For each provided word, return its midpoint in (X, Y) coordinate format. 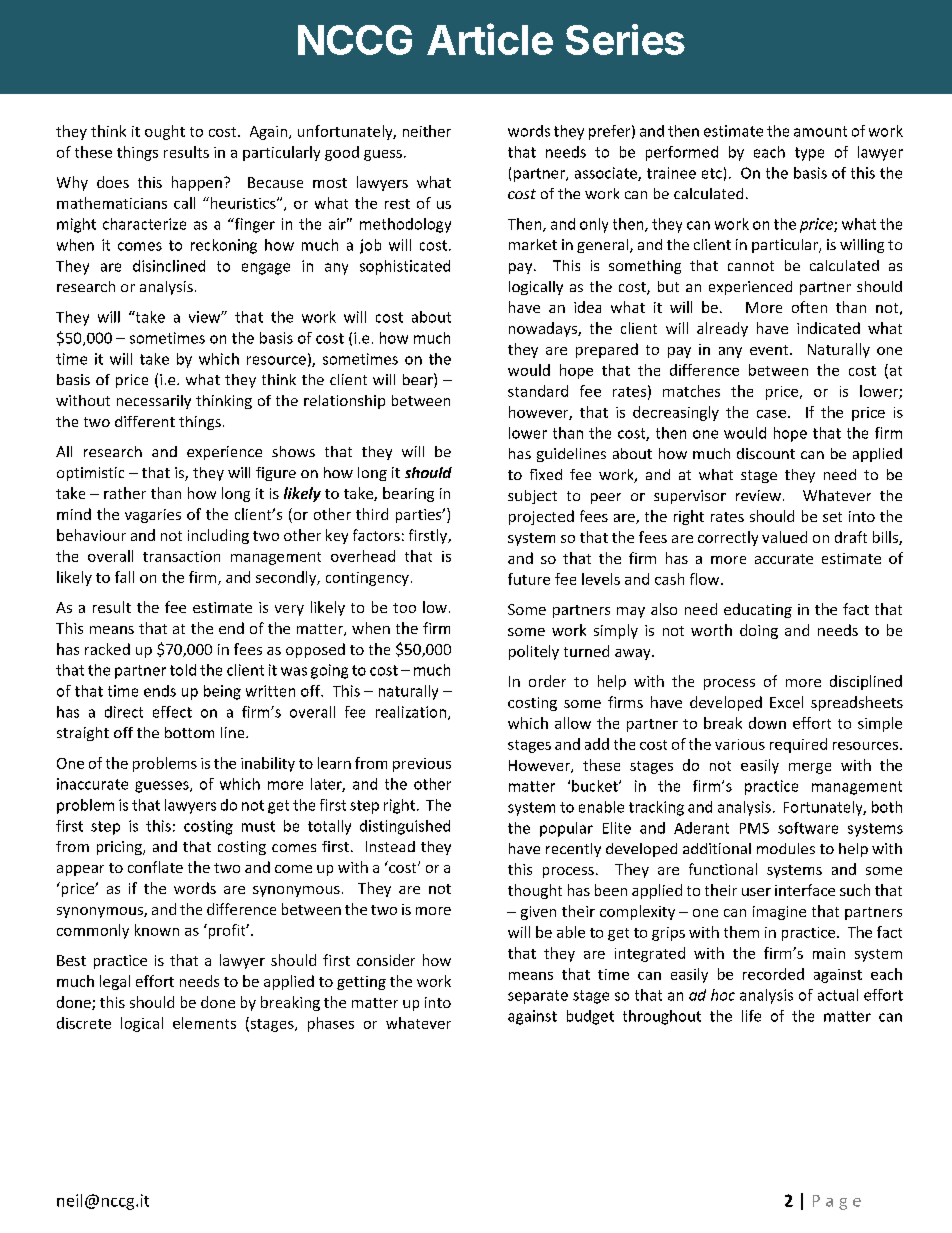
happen (197, 183)
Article (490, 39)
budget (590, 1017)
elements (204, 1023)
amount (820, 131)
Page (837, 1202)
